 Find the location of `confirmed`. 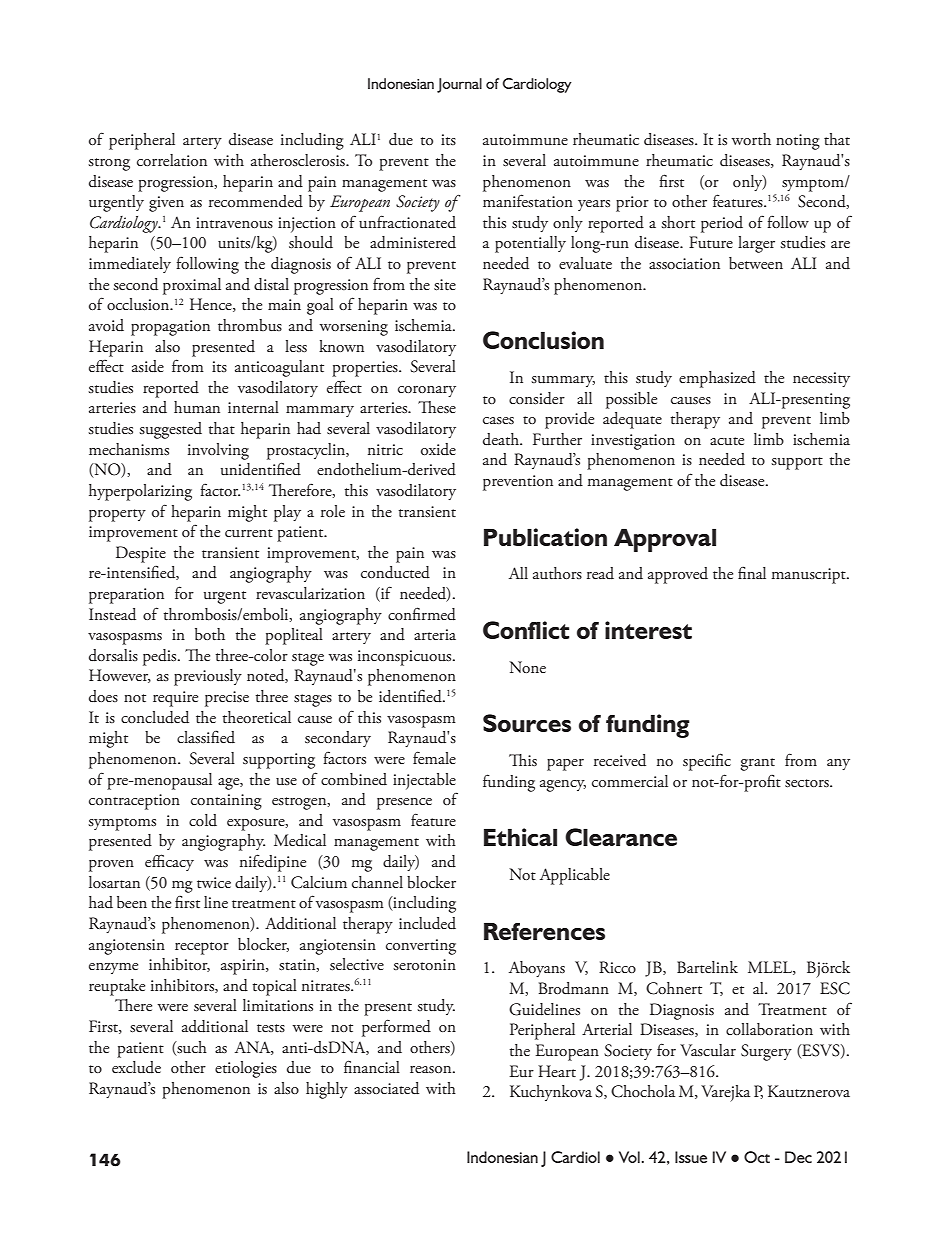

confirmed is located at coordinates (422, 614).
